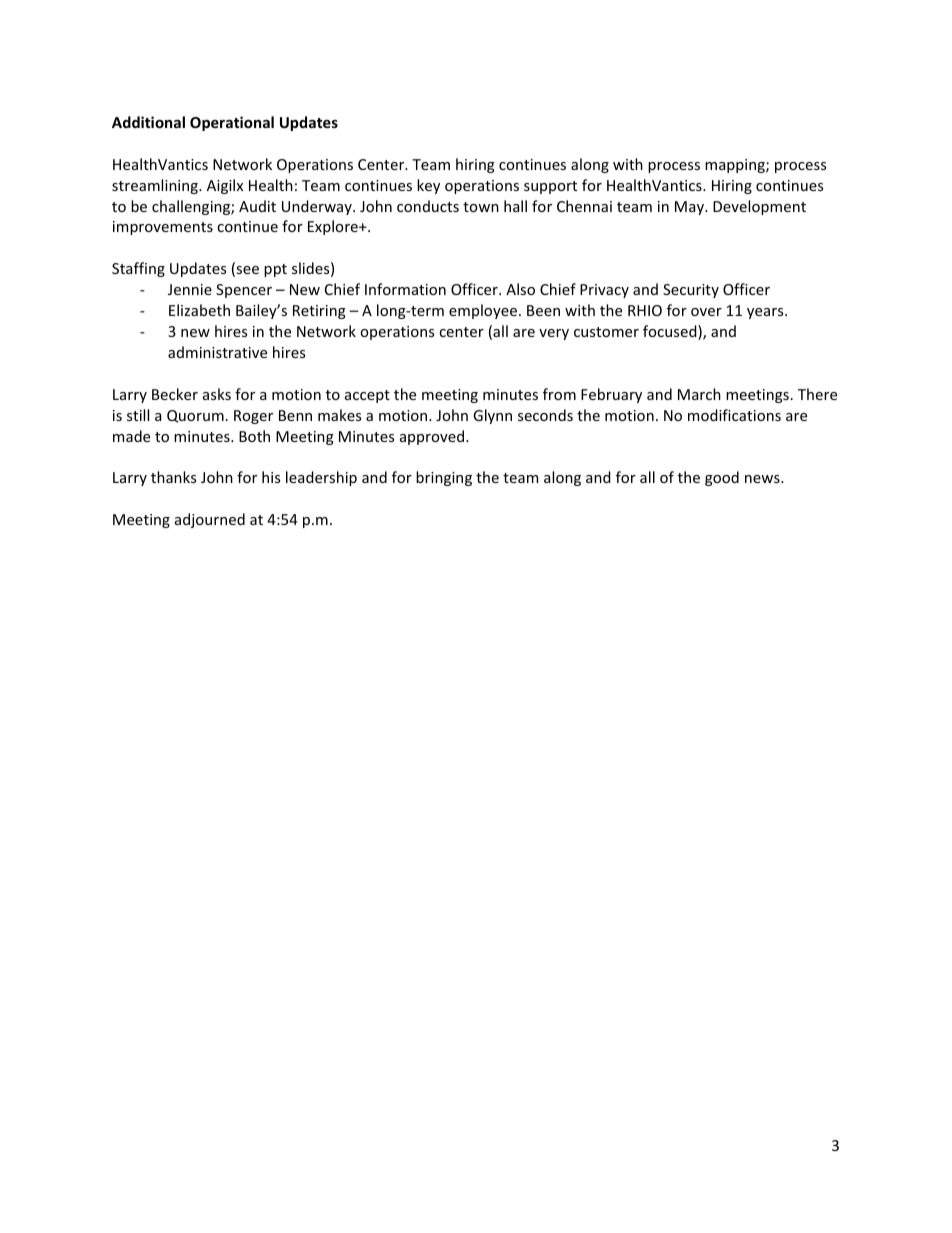 The width and height of the screenshot is (952, 1233). I want to click on Operational, so click(232, 123).
